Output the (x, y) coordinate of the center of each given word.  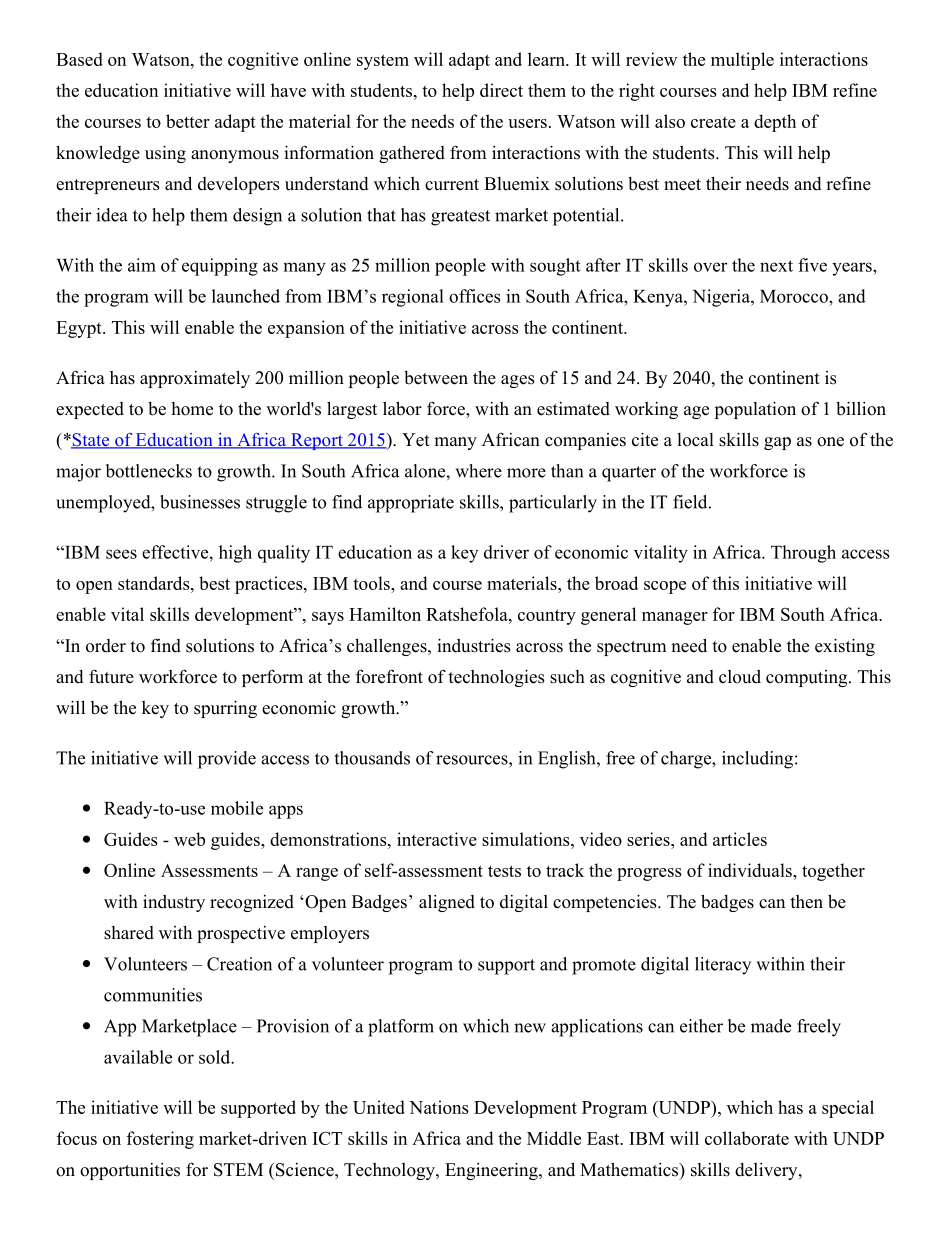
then (806, 902)
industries (474, 645)
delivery (767, 1171)
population (755, 410)
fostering (160, 1140)
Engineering (492, 1171)
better (188, 121)
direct (501, 90)
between (436, 378)
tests (504, 871)
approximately (195, 379)
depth (775, 123)
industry (174, 903)
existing (845, 647)
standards (155, 583)
